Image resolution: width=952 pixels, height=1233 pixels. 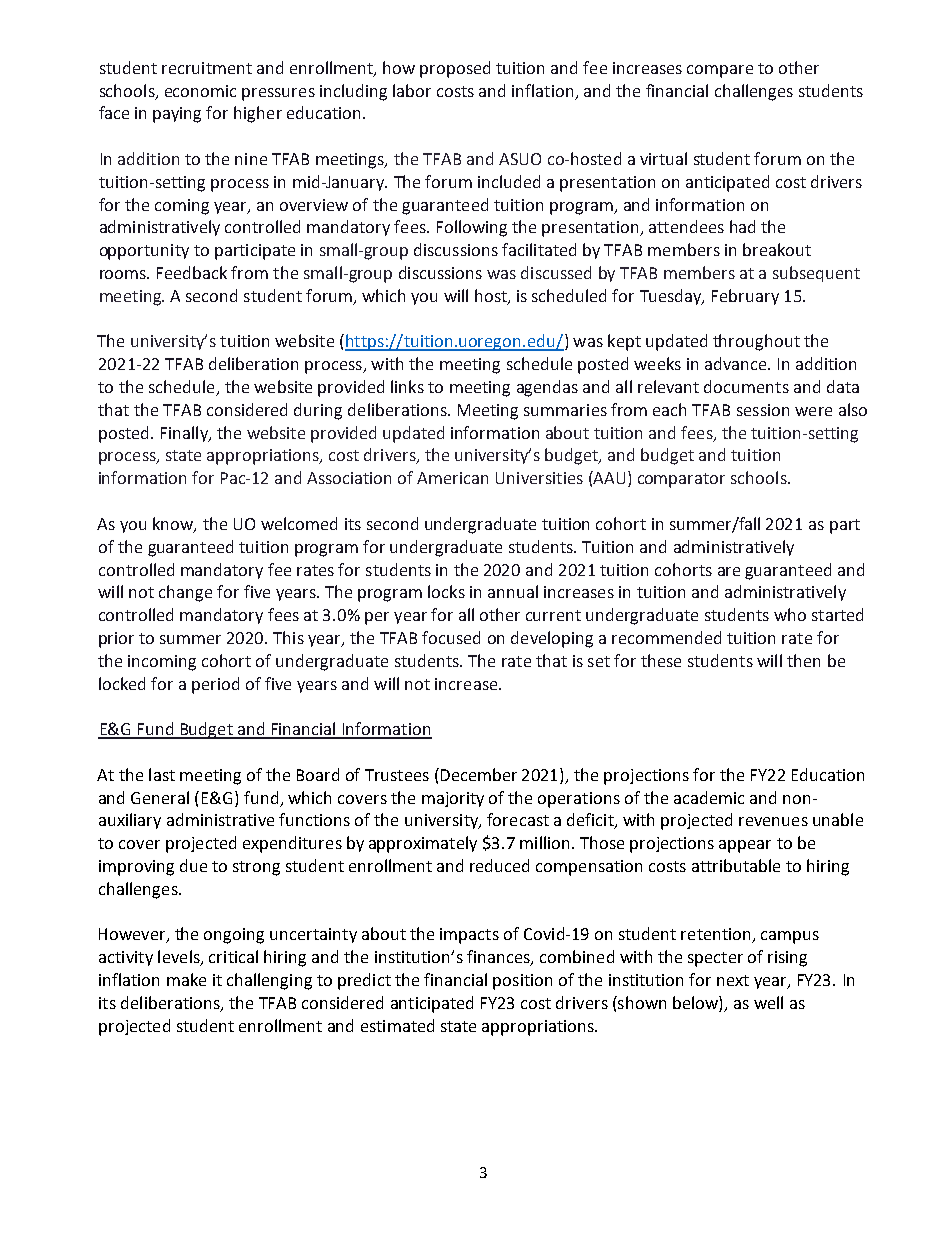 What do you see at coordinates (455, 69) in the screenshot?
I see `proposed` at bounding box center [455, 69].
